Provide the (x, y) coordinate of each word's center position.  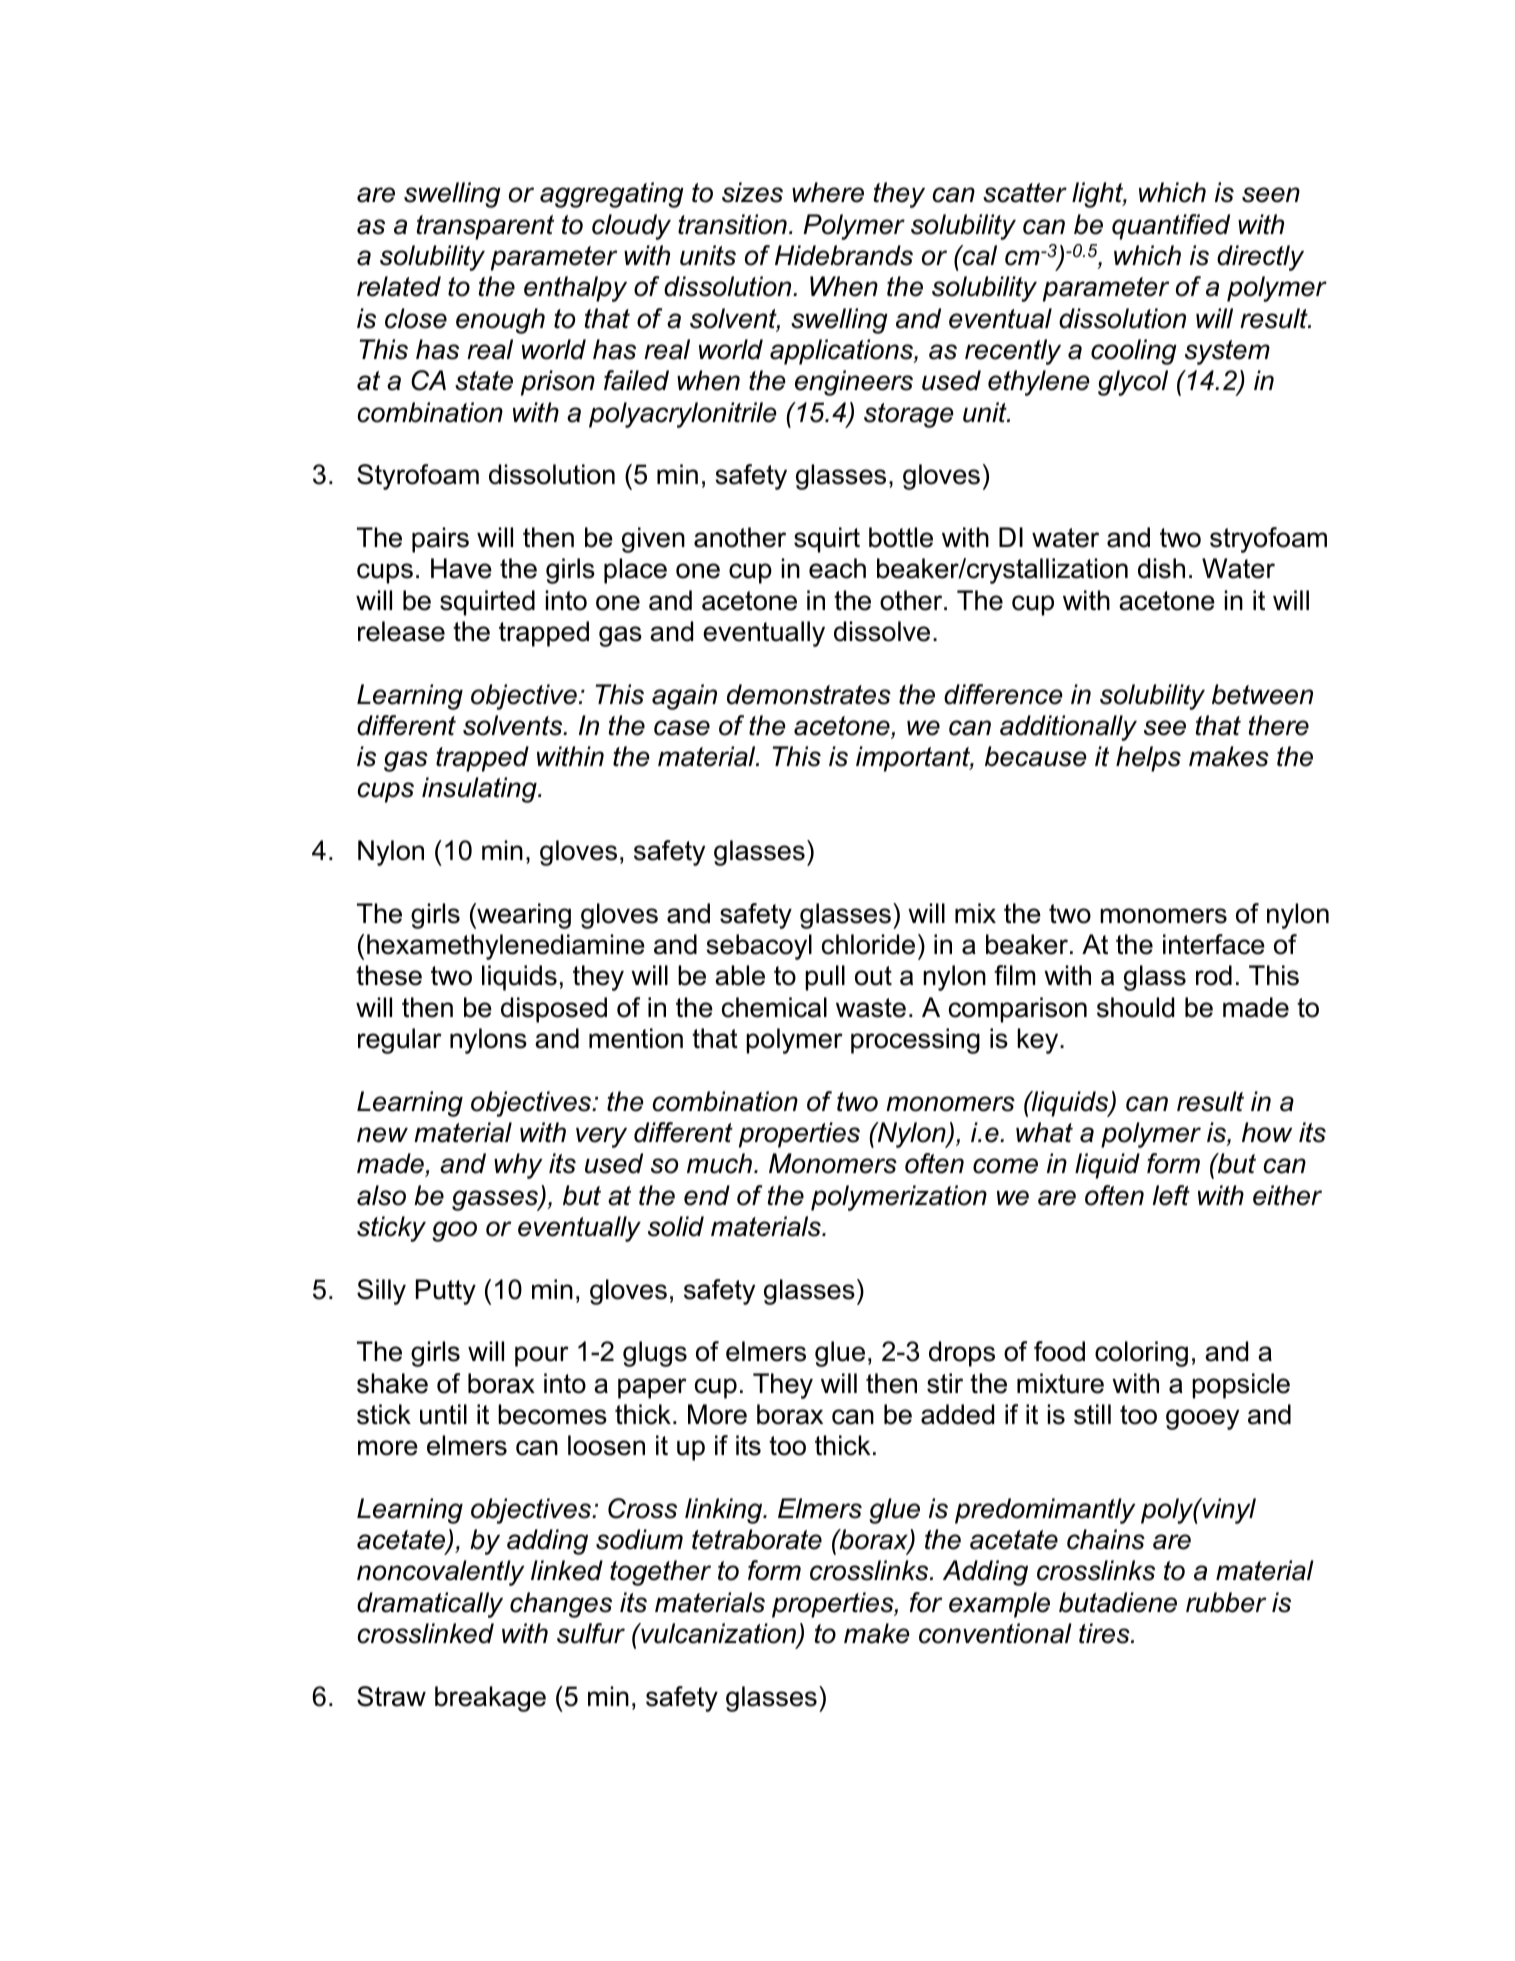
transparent (485, 227)
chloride (868, 944)
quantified (1171, 227)
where (828, 192)
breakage (490, 1699)
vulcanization (718, 1634)
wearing (523, 916)
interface (1214, 944)
